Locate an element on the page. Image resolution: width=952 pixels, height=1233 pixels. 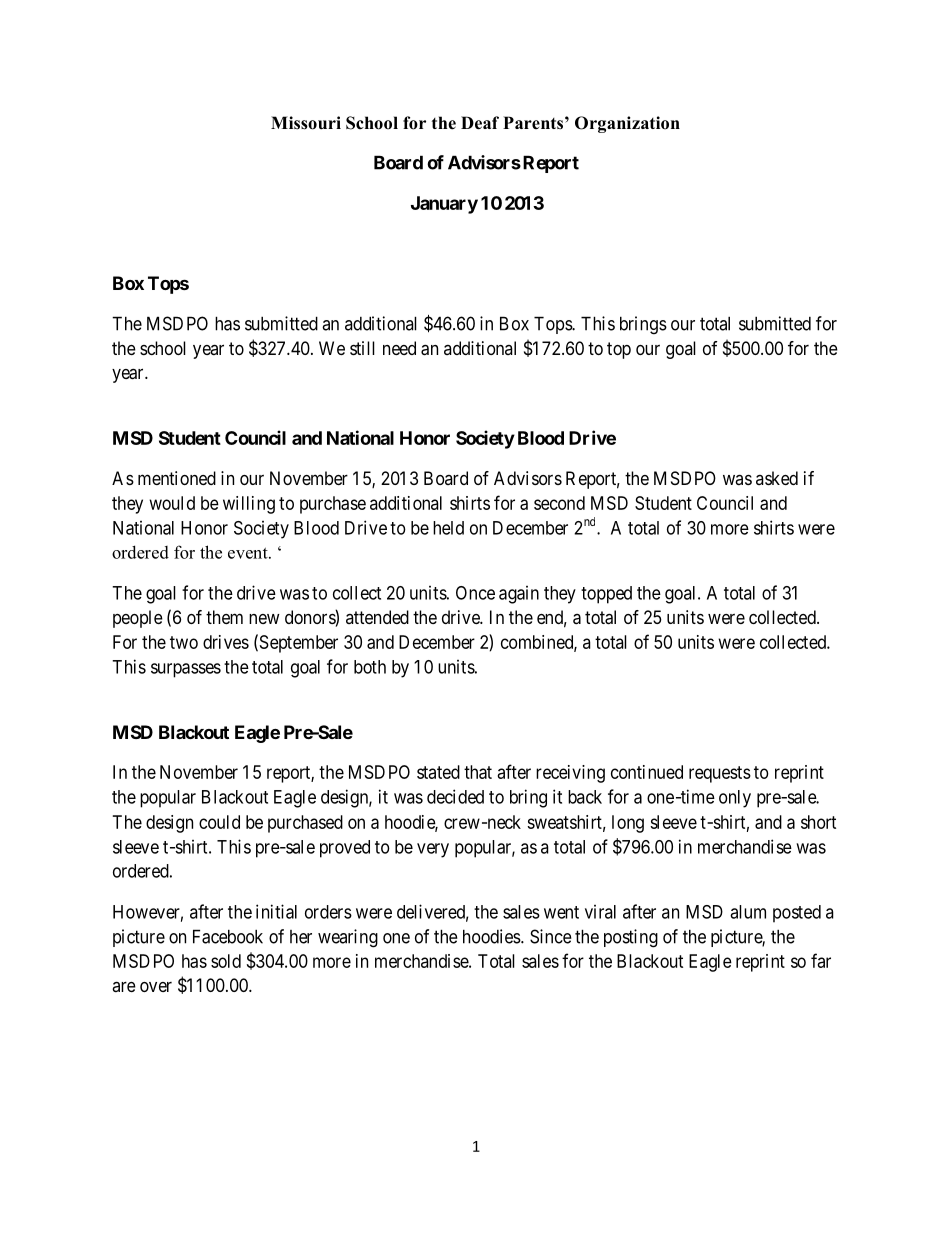
still is located at coordinates (362, 348).
